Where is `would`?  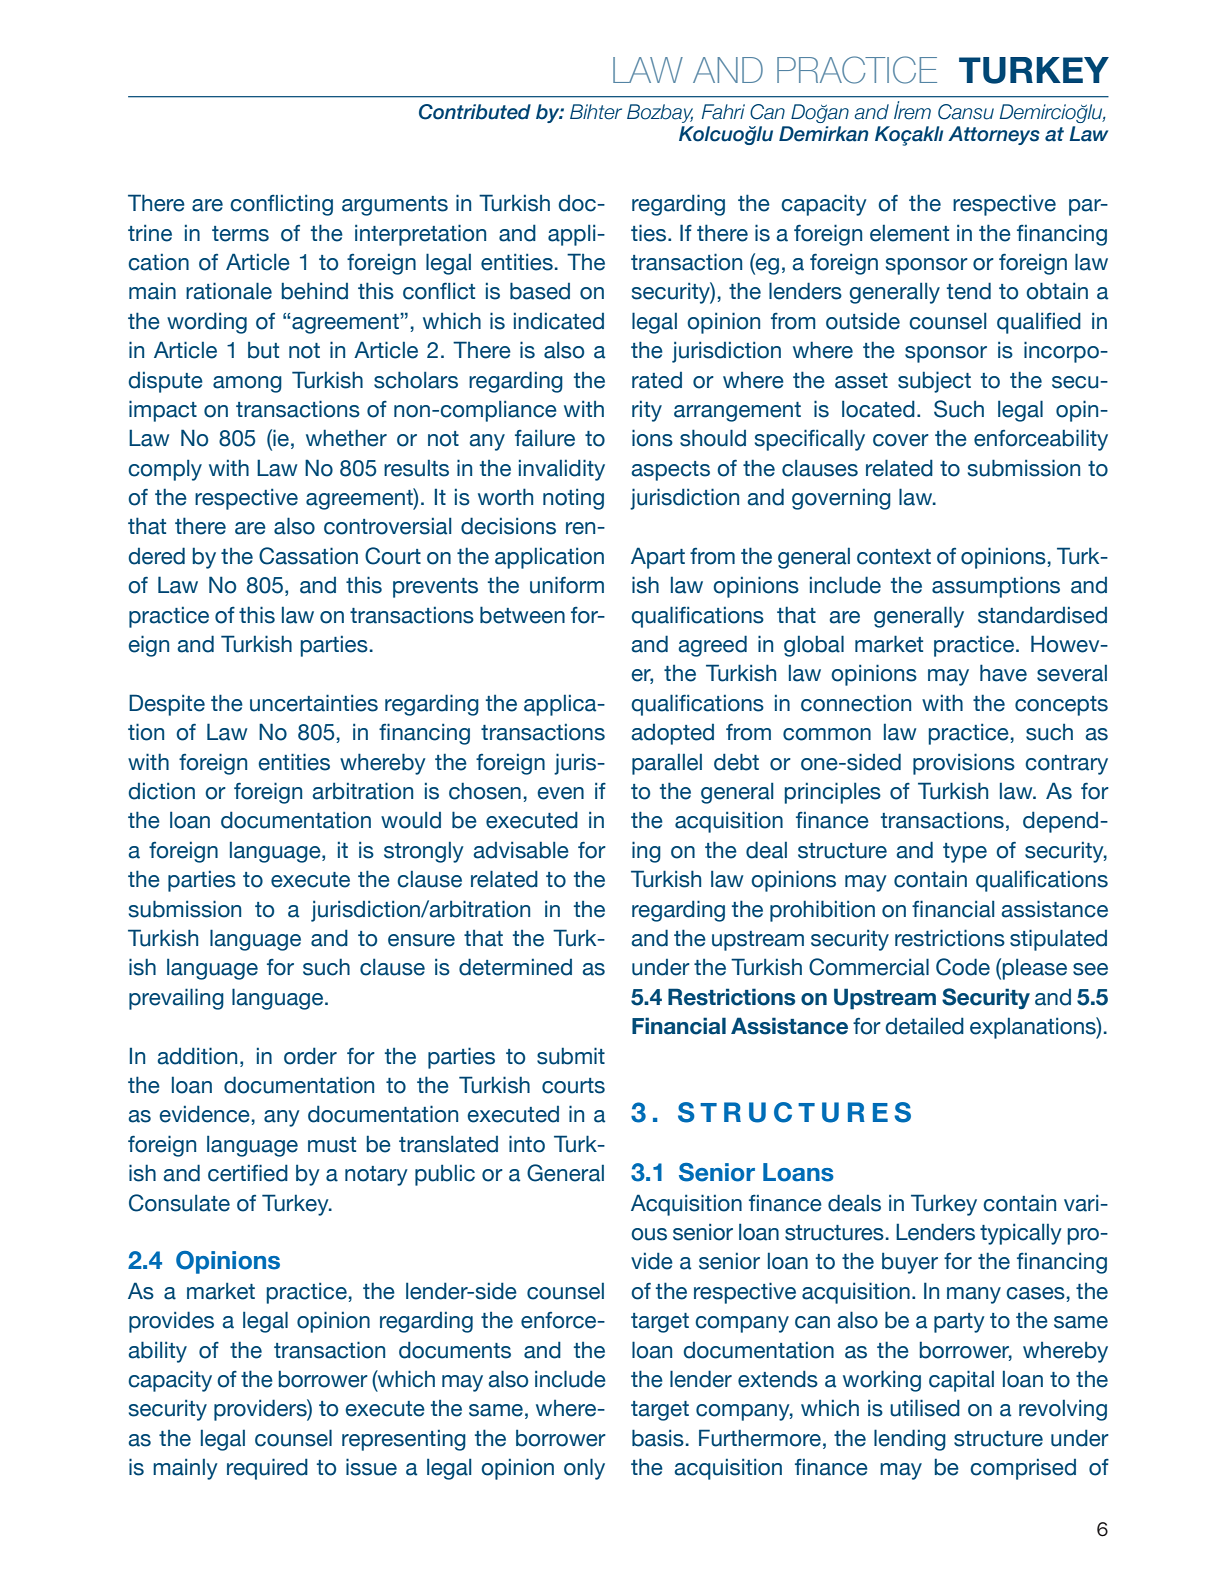 would is located at coordinates (411, 820).
